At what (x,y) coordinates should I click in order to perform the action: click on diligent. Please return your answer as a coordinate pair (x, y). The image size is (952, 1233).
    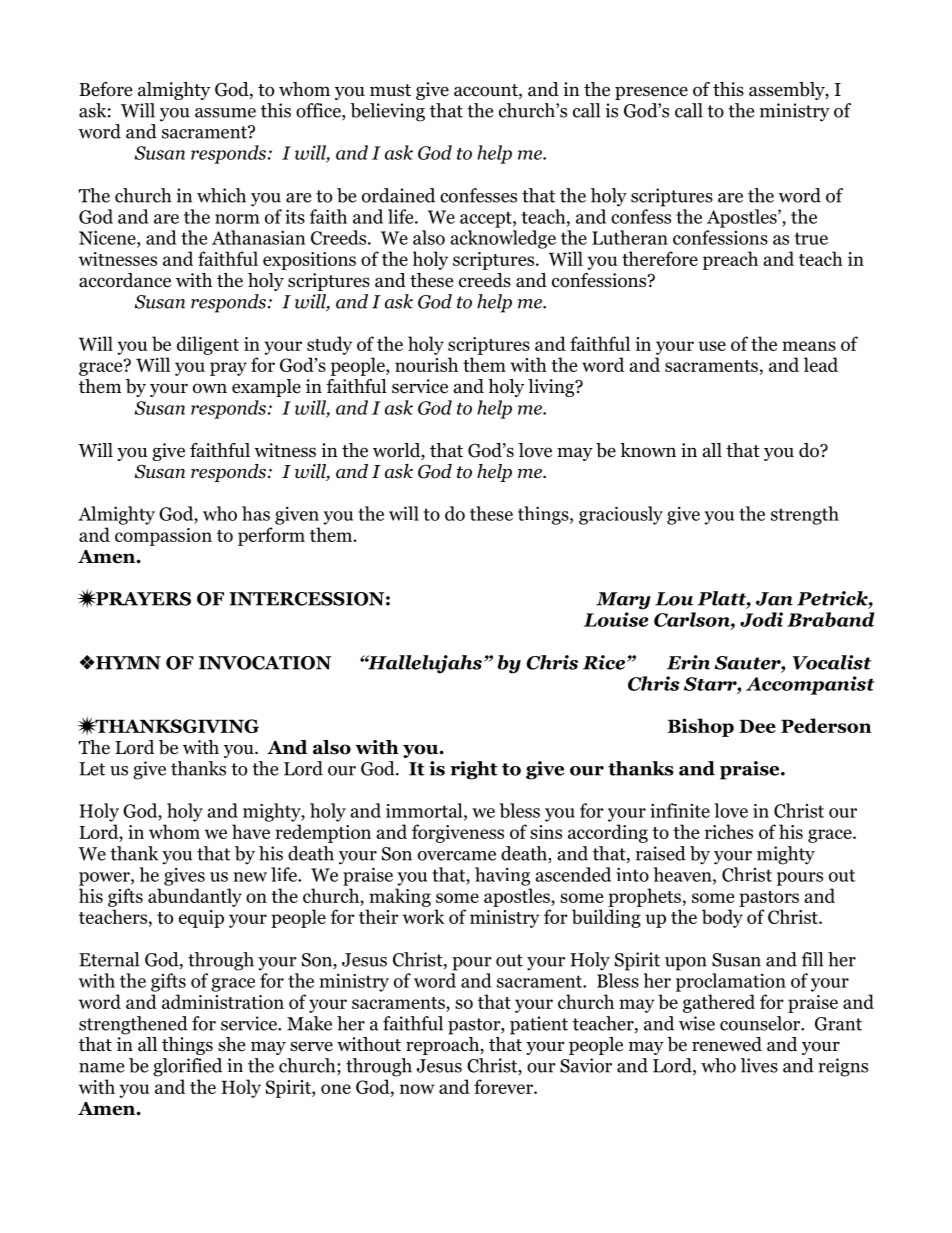
    Looking at the image, I should click on (208, 345).
